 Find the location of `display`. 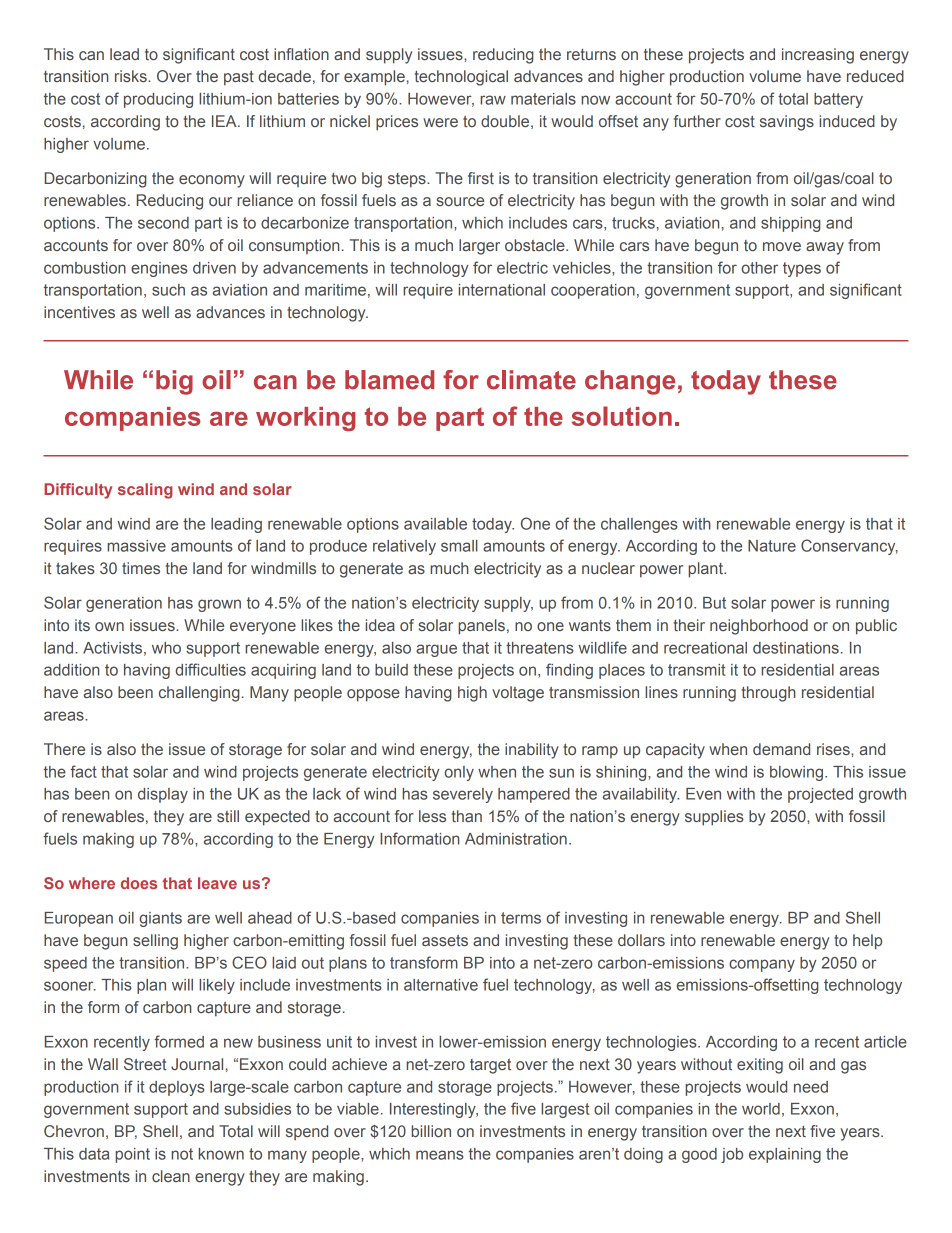

display is located at coordinates (163, 795).
